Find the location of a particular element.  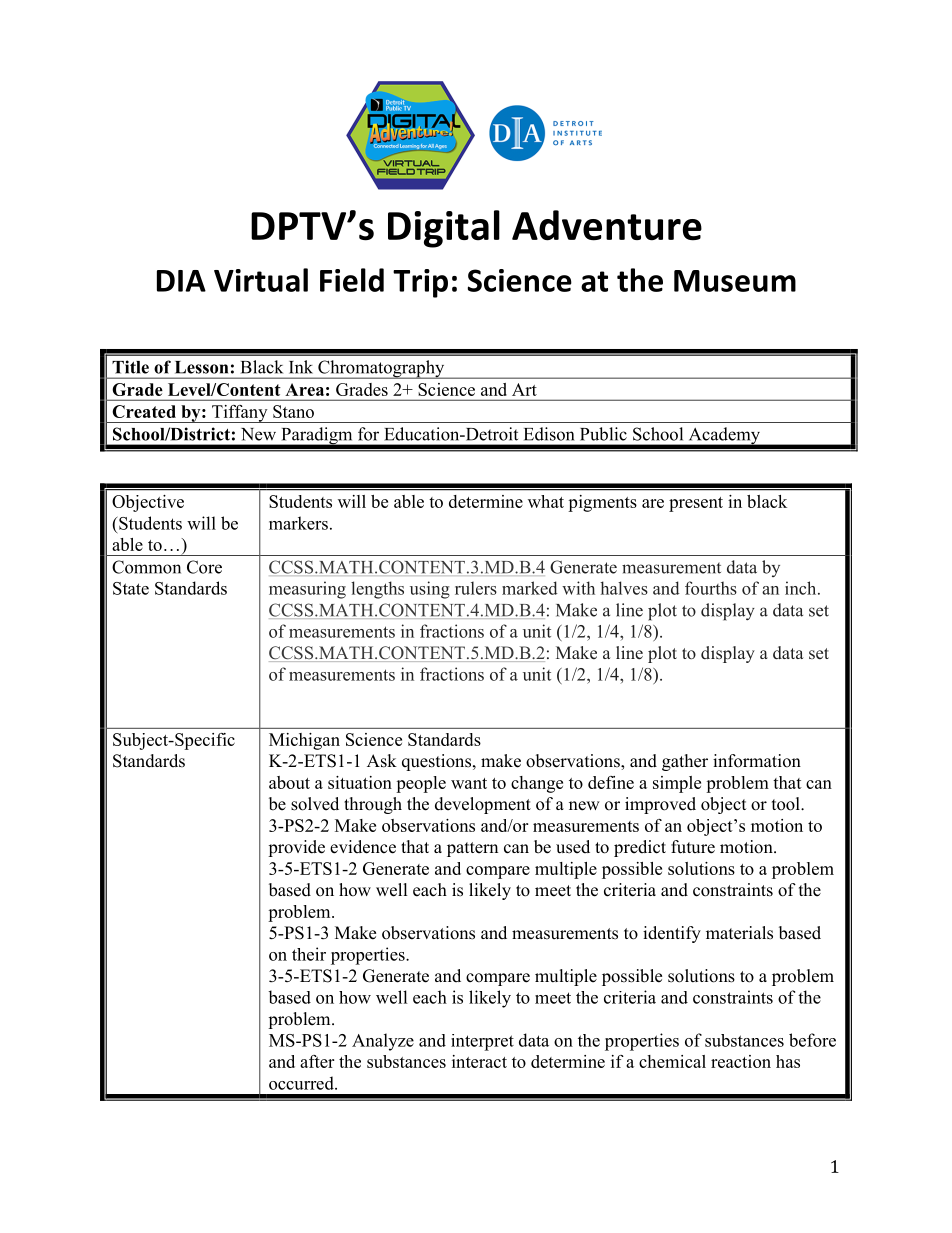

rulers is located at coordinates (476, 588).
